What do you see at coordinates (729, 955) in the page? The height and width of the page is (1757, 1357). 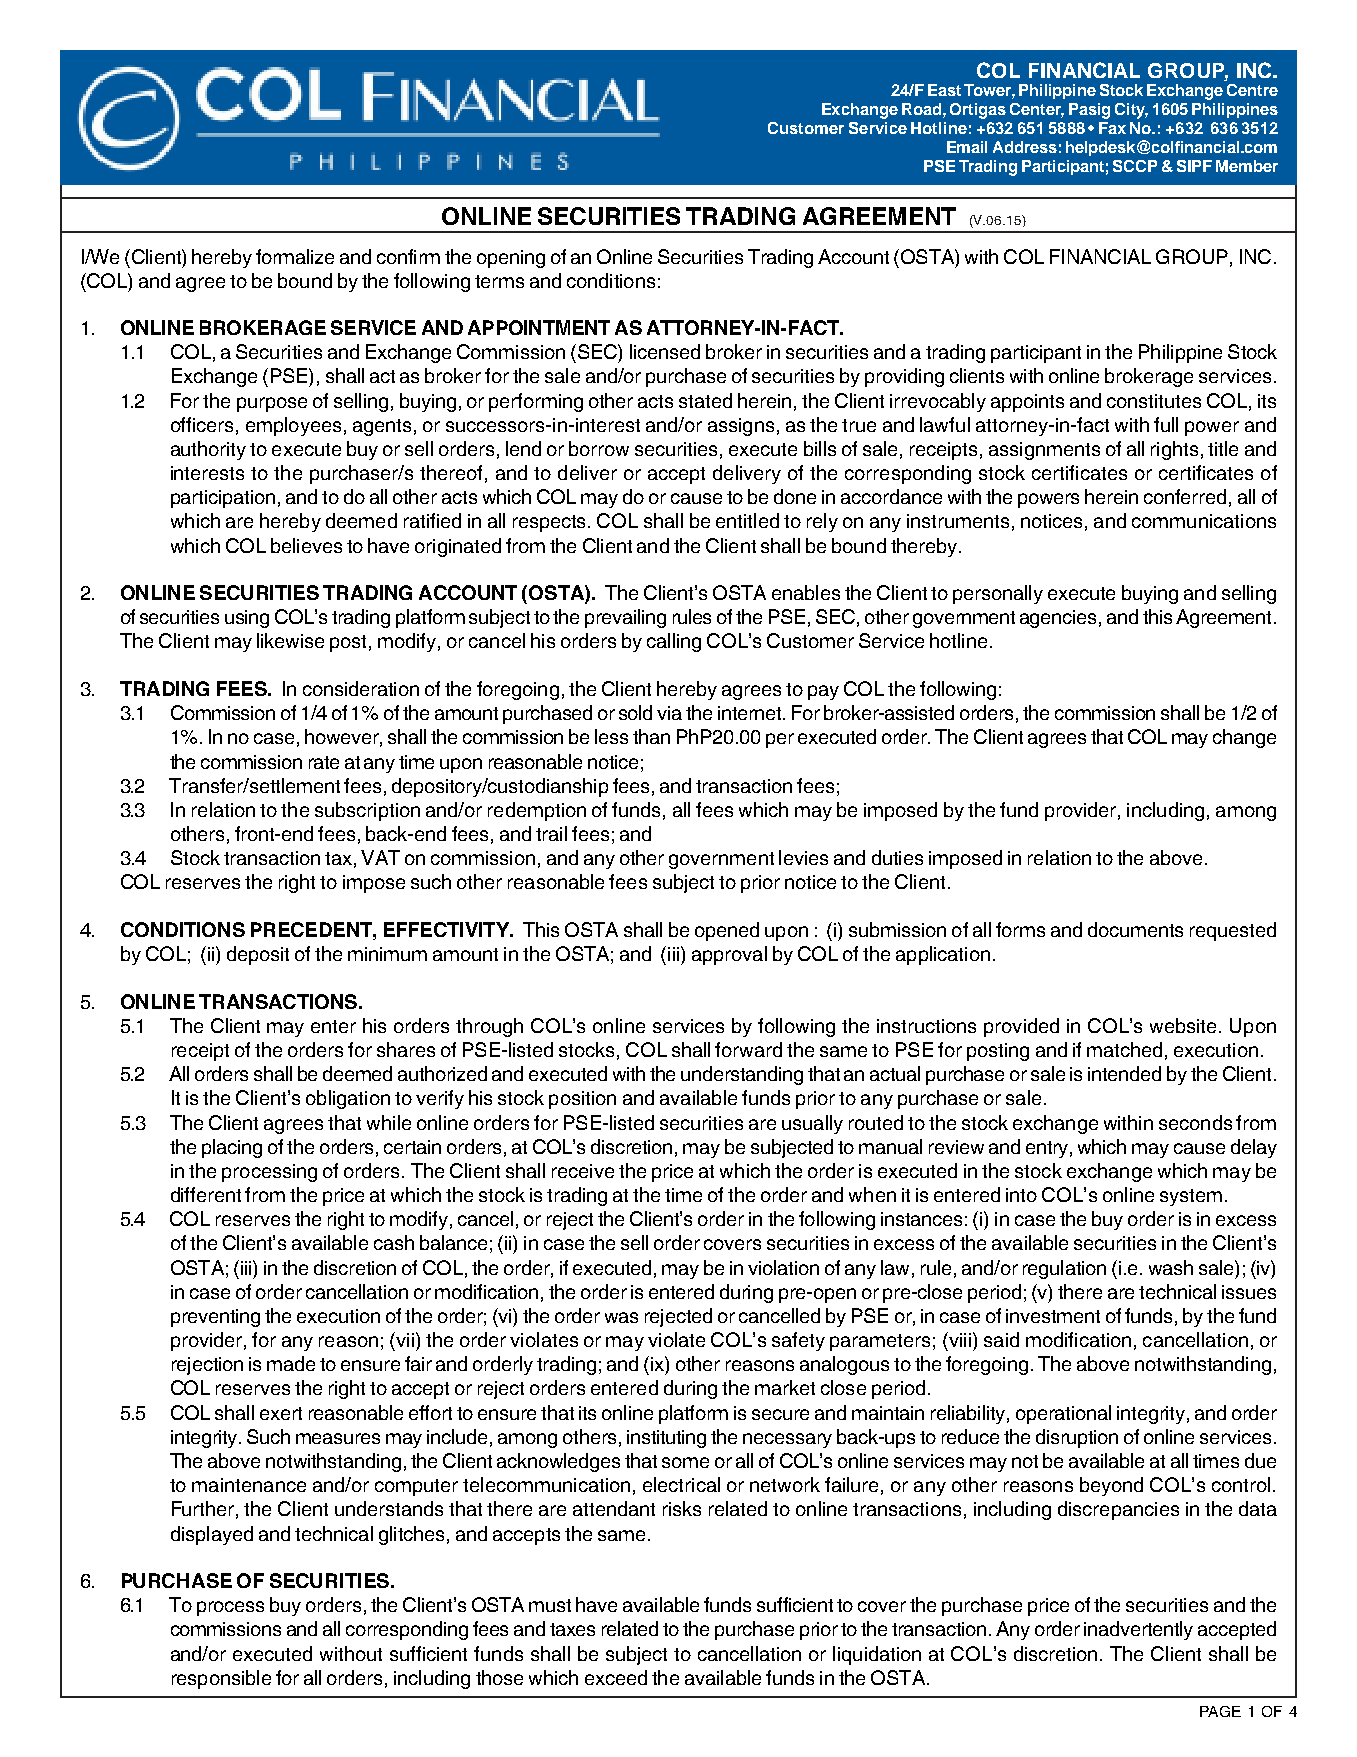 I see `approval` at bounding box center [729, 955].
